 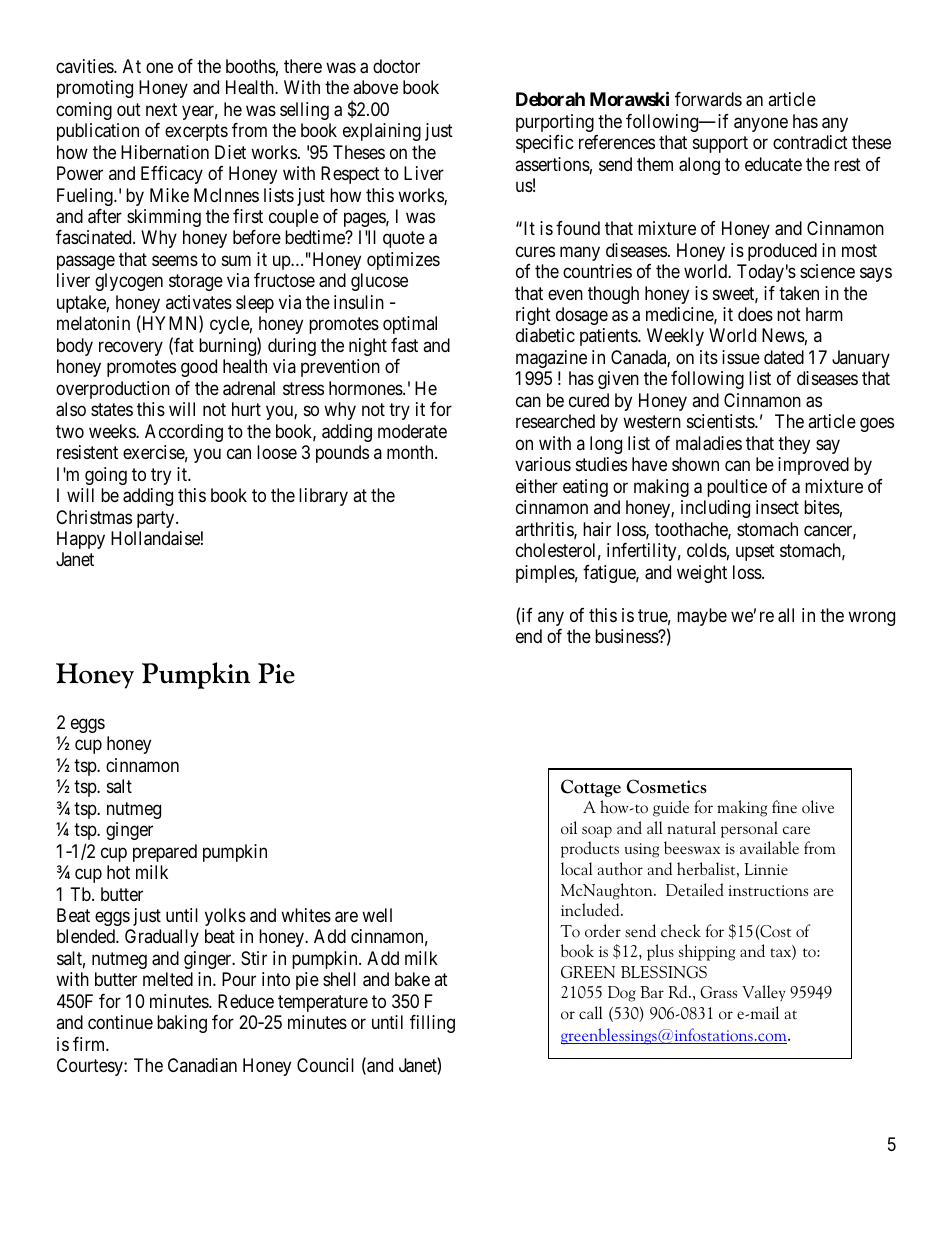 What do you see at coordinates (761, 124) in the image?
I see `anyone` at bounding box center [761, 124].
